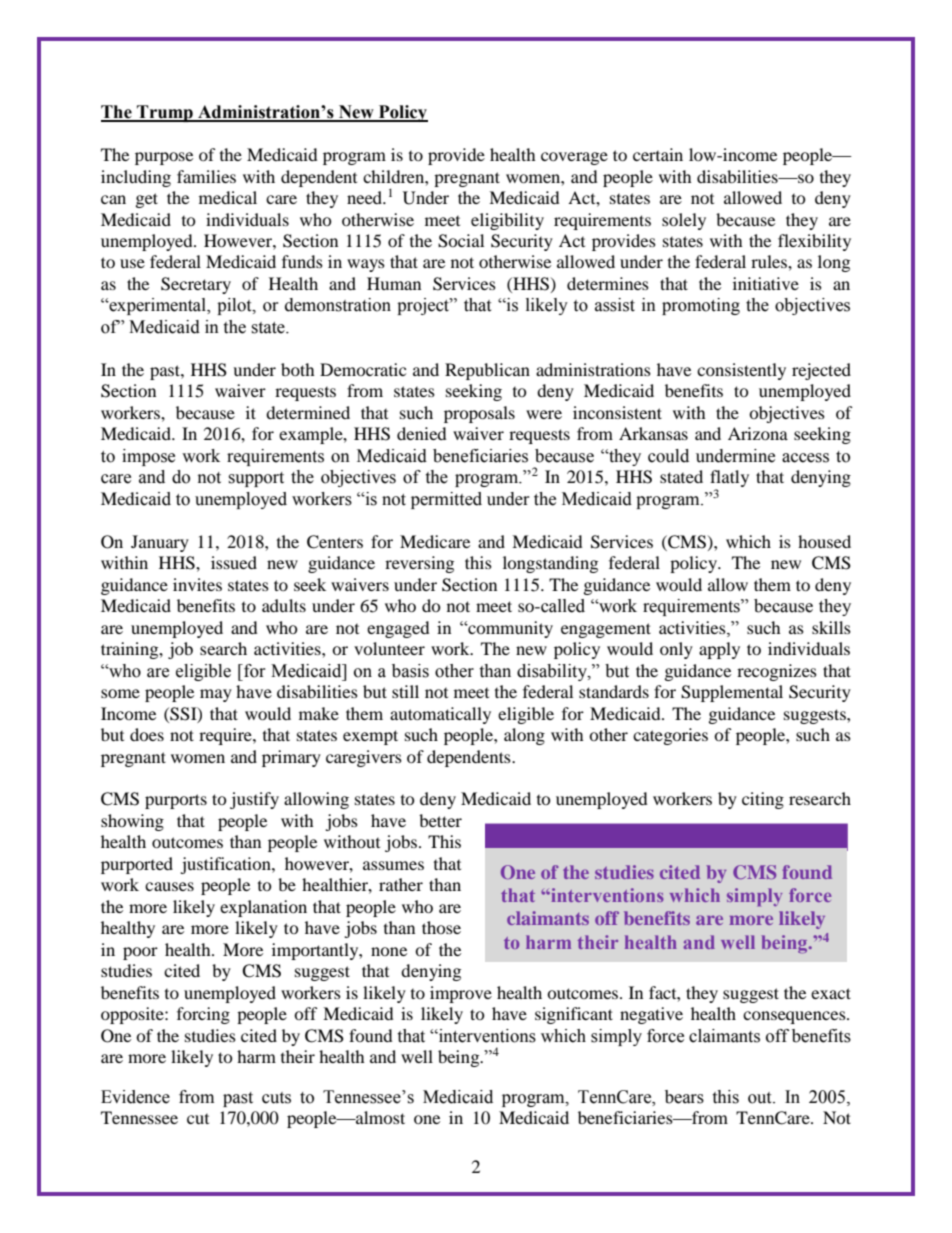 The width and height of the screenshot is (952, 1233). I want to click on bears, so click(684, 1097).
